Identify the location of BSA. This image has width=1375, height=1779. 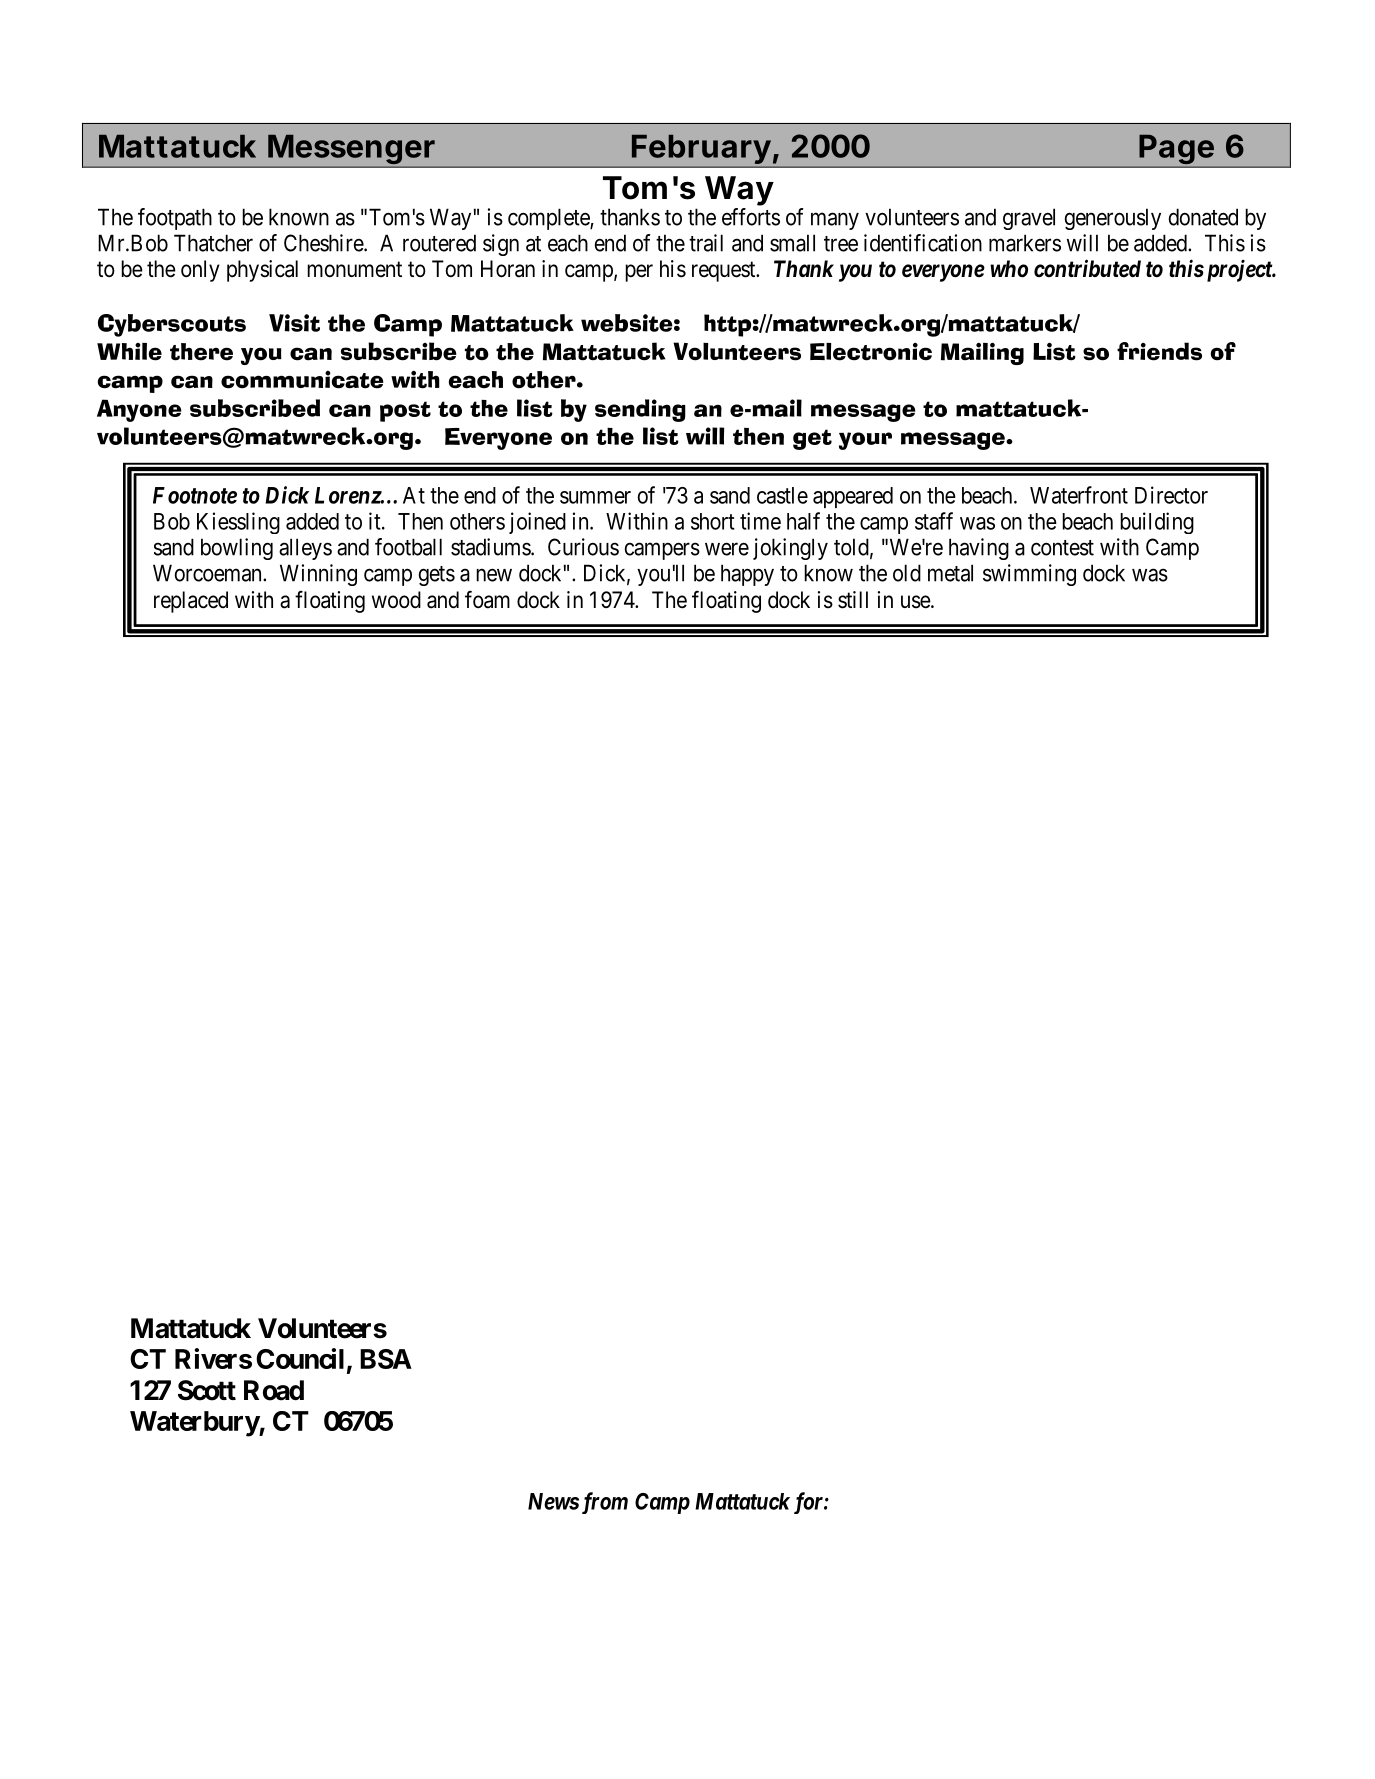
(386, 1359).
